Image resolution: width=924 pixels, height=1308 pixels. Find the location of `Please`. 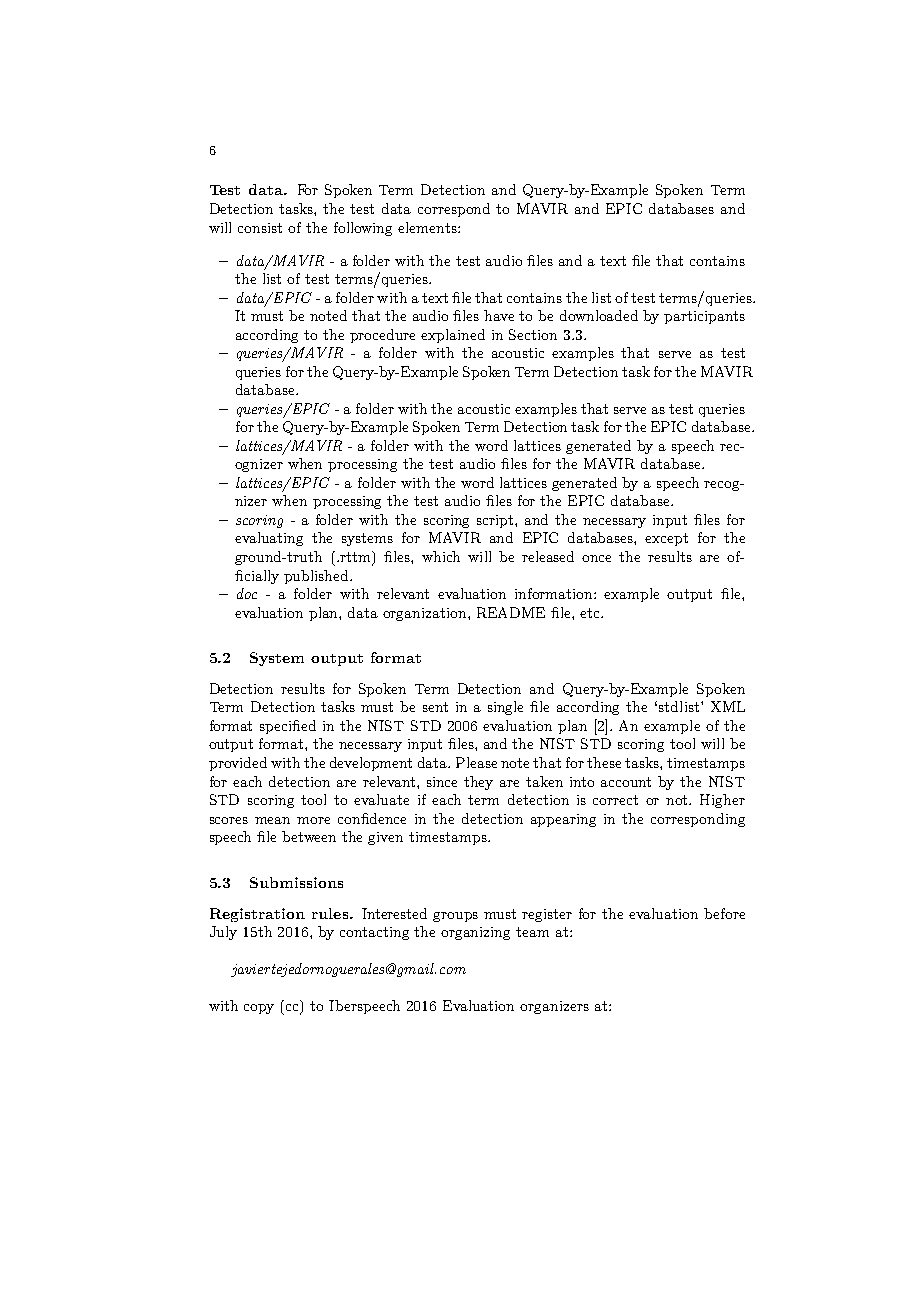

Please is located at coordinates (476, 762).
